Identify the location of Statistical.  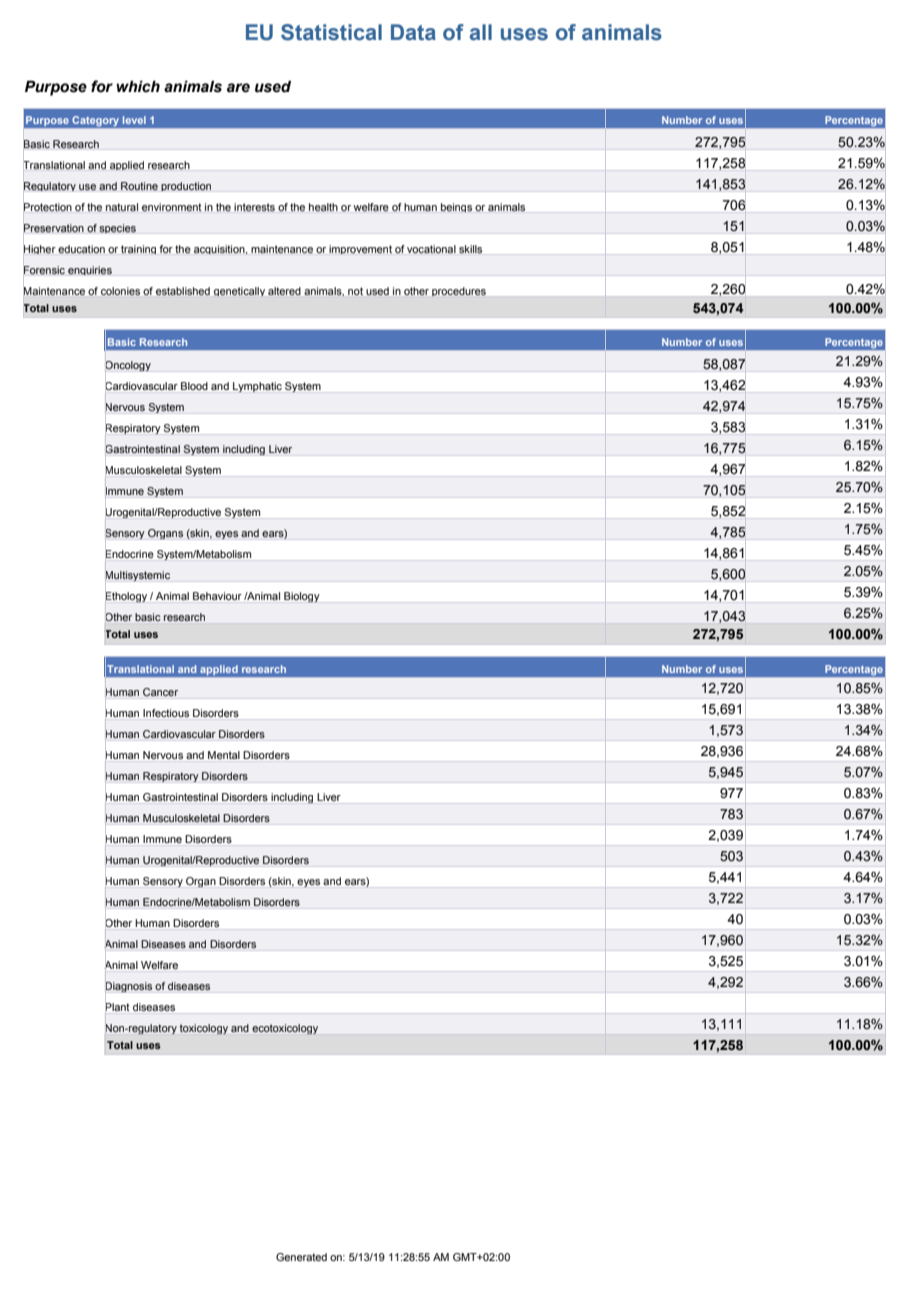
(331, 32).
